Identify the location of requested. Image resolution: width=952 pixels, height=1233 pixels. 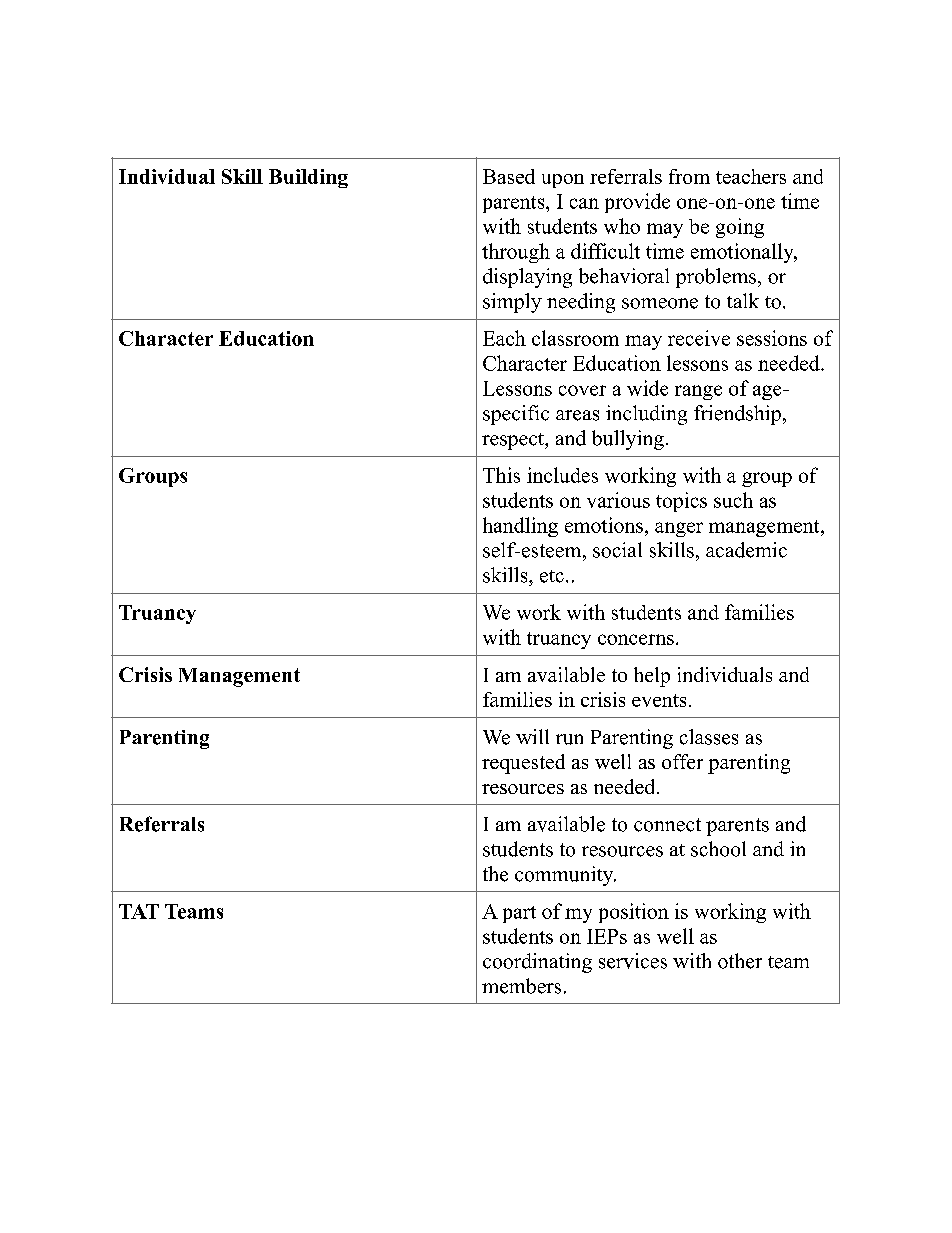
(523, 764).
